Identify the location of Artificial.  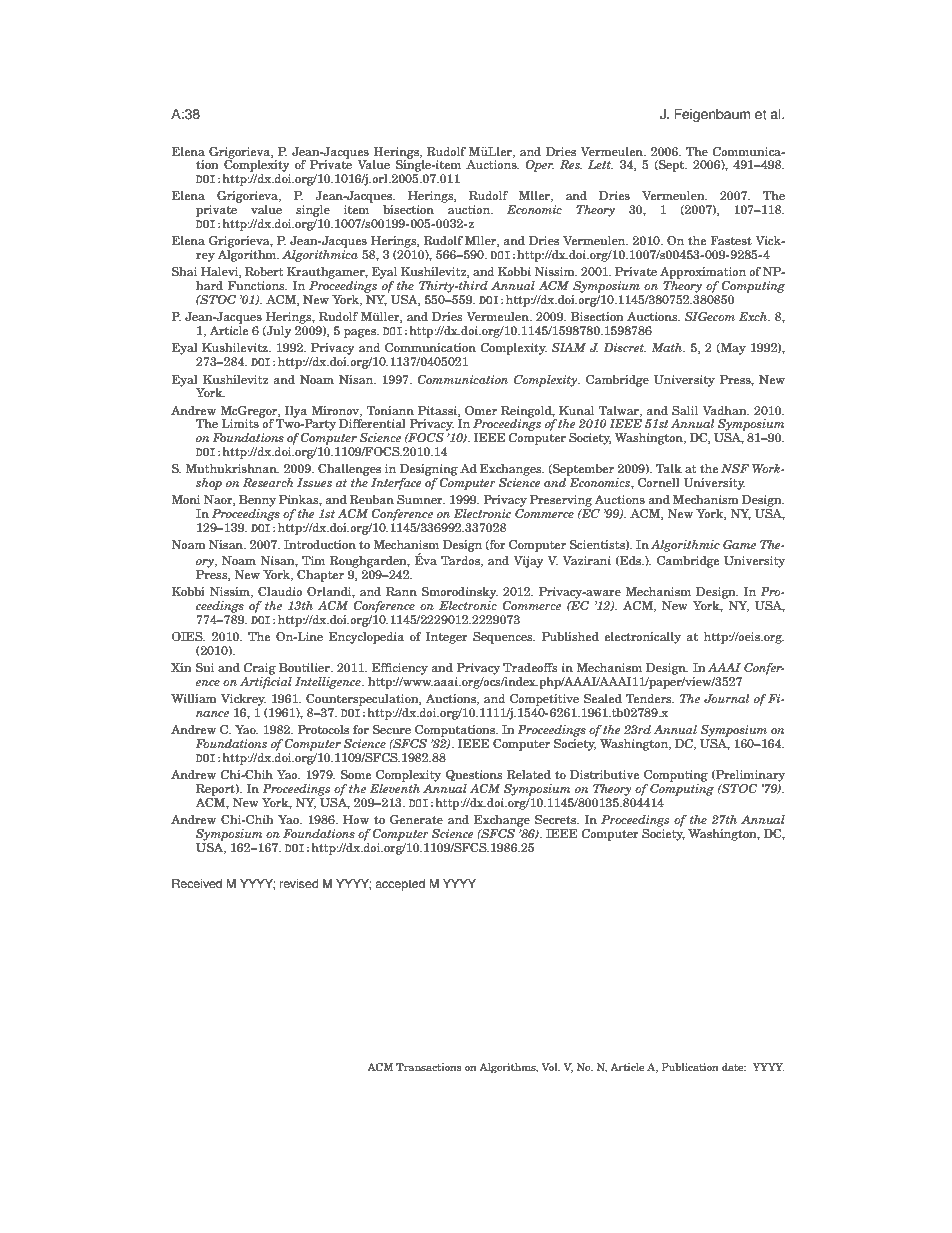
(266, 683).
